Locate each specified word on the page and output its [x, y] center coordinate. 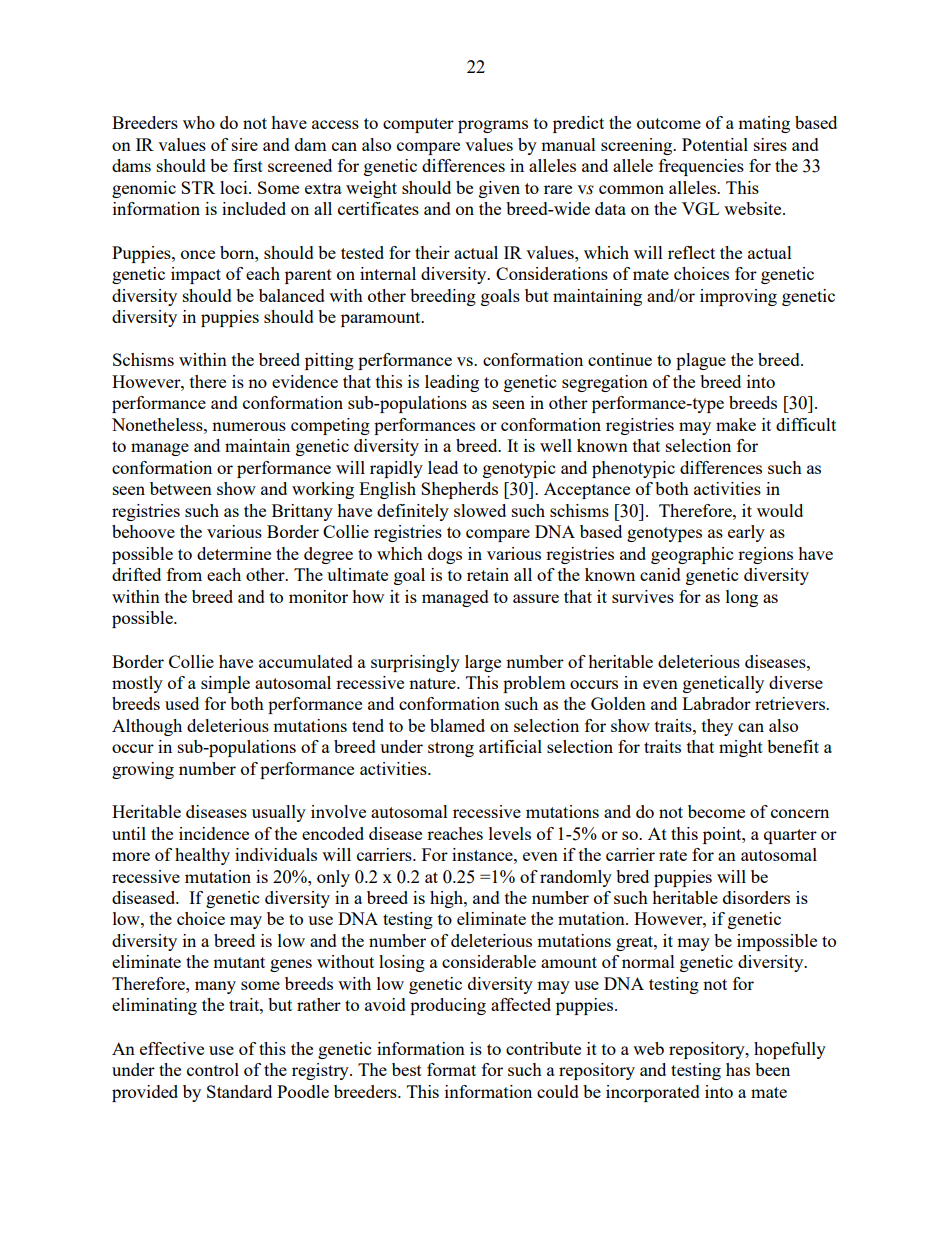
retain [488, 574]
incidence [214, 833]
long [742, 598]
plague [701, 361]
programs [493, 126]
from [184, 574]
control [213, 1069]
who [199, 122]
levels [510, 833]
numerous [249, 426]
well [556, 445]
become [716, 811]
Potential [715, 144]
